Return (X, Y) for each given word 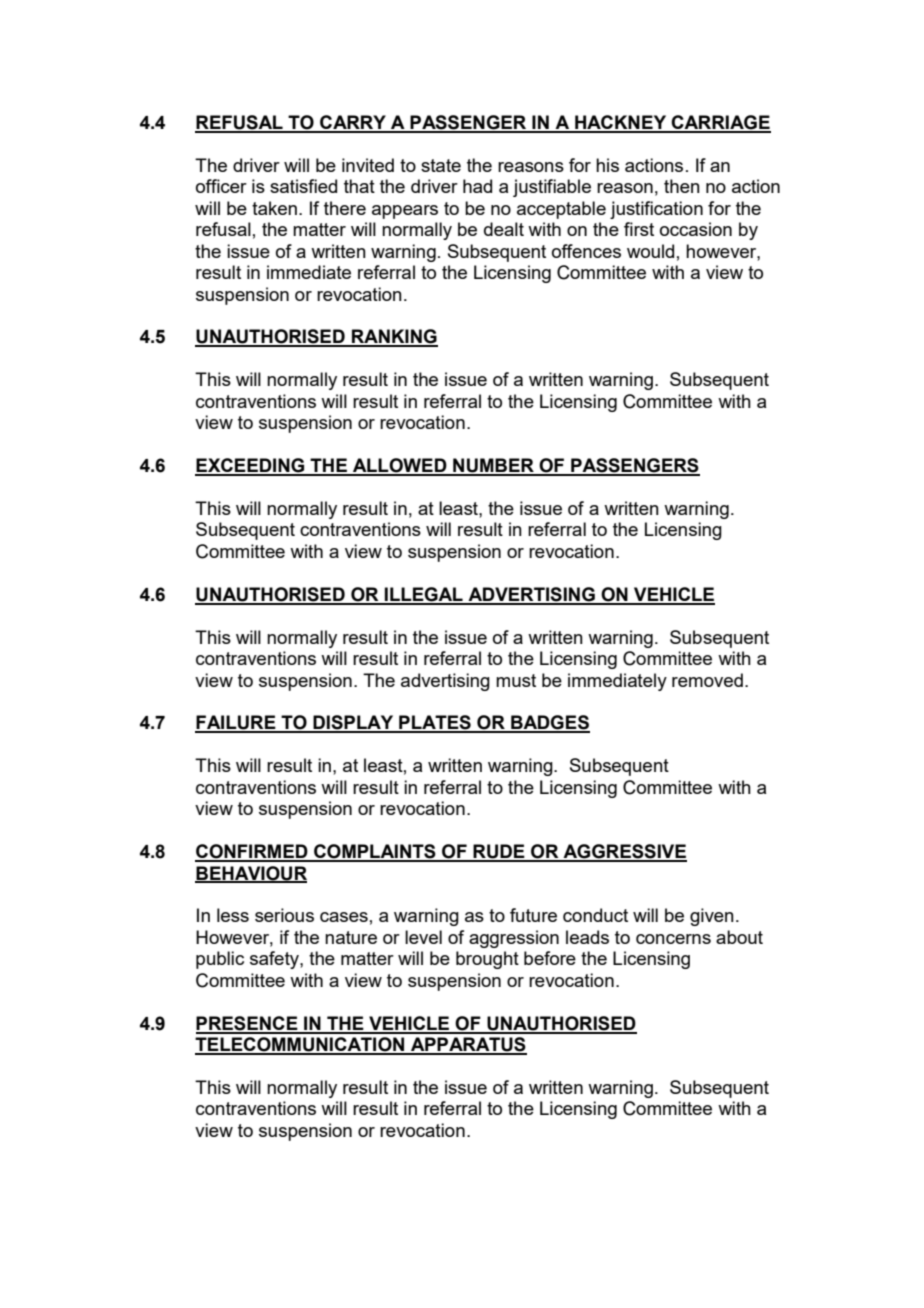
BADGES (549, 723)
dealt (504, 229)
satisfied (303, 186)
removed (707, 680)
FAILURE (236, 723)
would (650, 251)
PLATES (435, 723)
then (682, 186)
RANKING (394, 337)
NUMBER (493, 466)
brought (487, 960)
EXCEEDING (251, 466)
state (441, 165)
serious (284, 915)
